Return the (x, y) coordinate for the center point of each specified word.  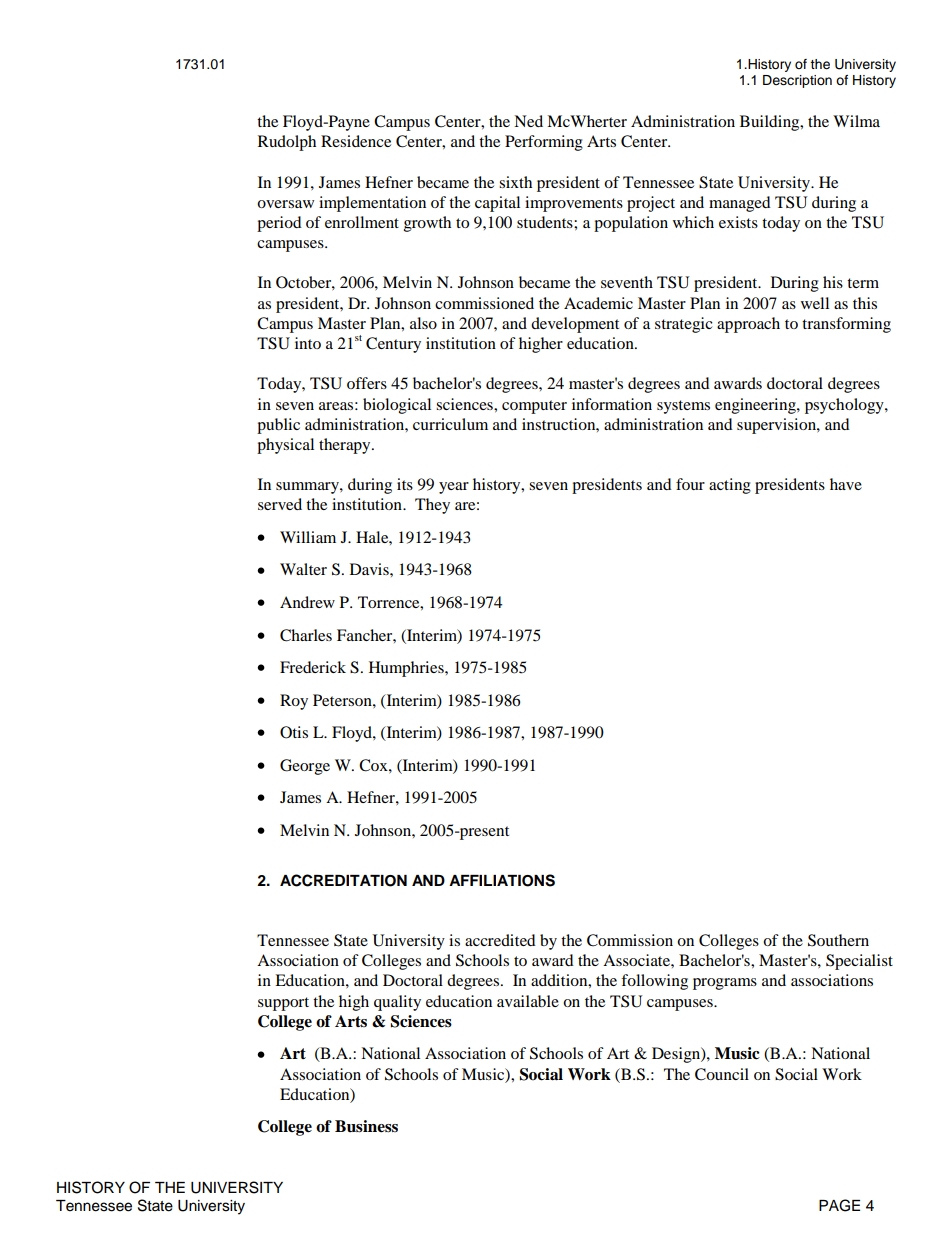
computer (534, 407)
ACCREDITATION (343, 880)
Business (366, 1126)
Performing (544, 143)
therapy (346, 446)
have (846, 484)
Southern (838, 940)
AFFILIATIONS (502, 880)
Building (771, 123)
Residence (356, 141)
